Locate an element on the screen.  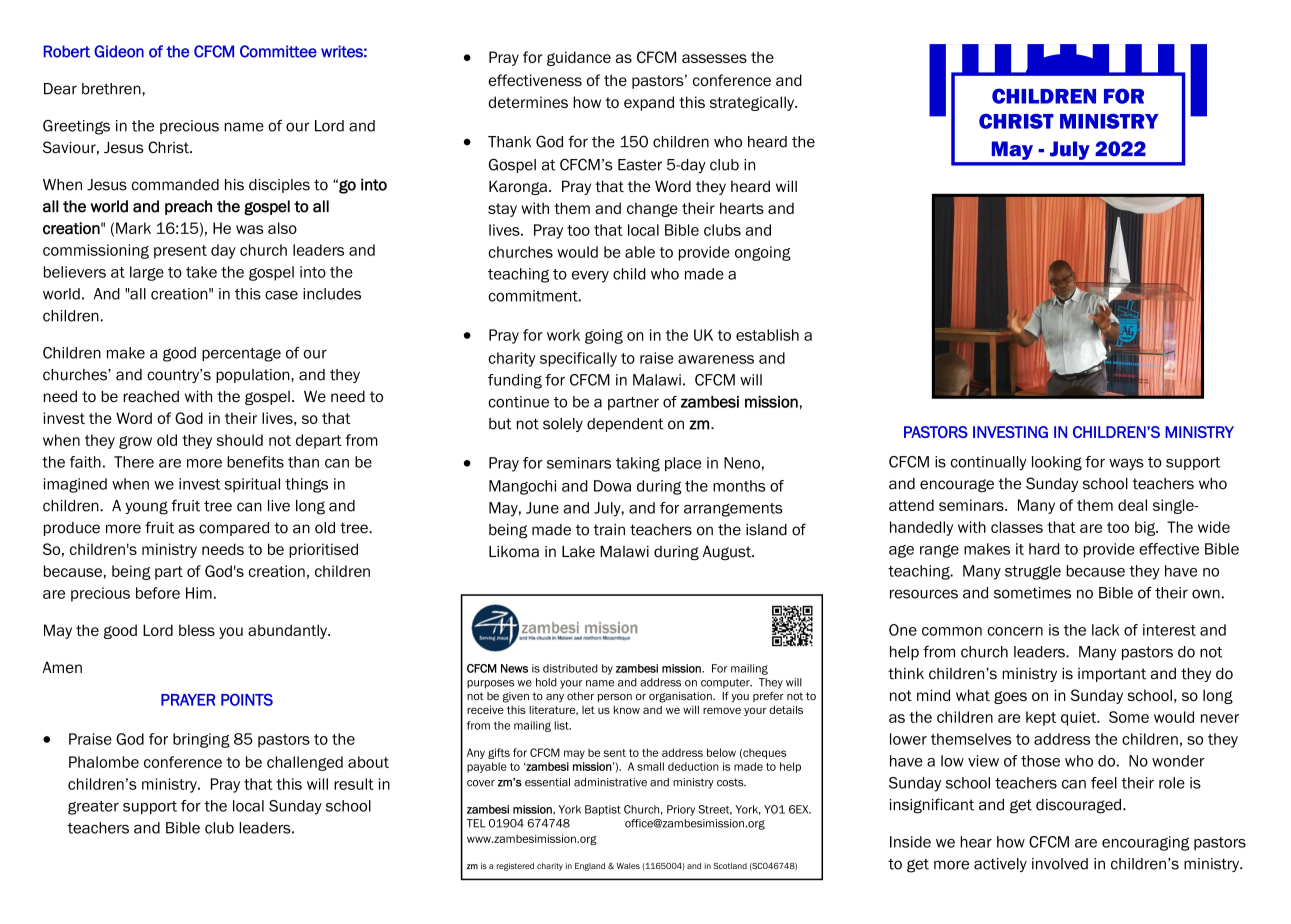
greater is located at coordinates (93, 808).
